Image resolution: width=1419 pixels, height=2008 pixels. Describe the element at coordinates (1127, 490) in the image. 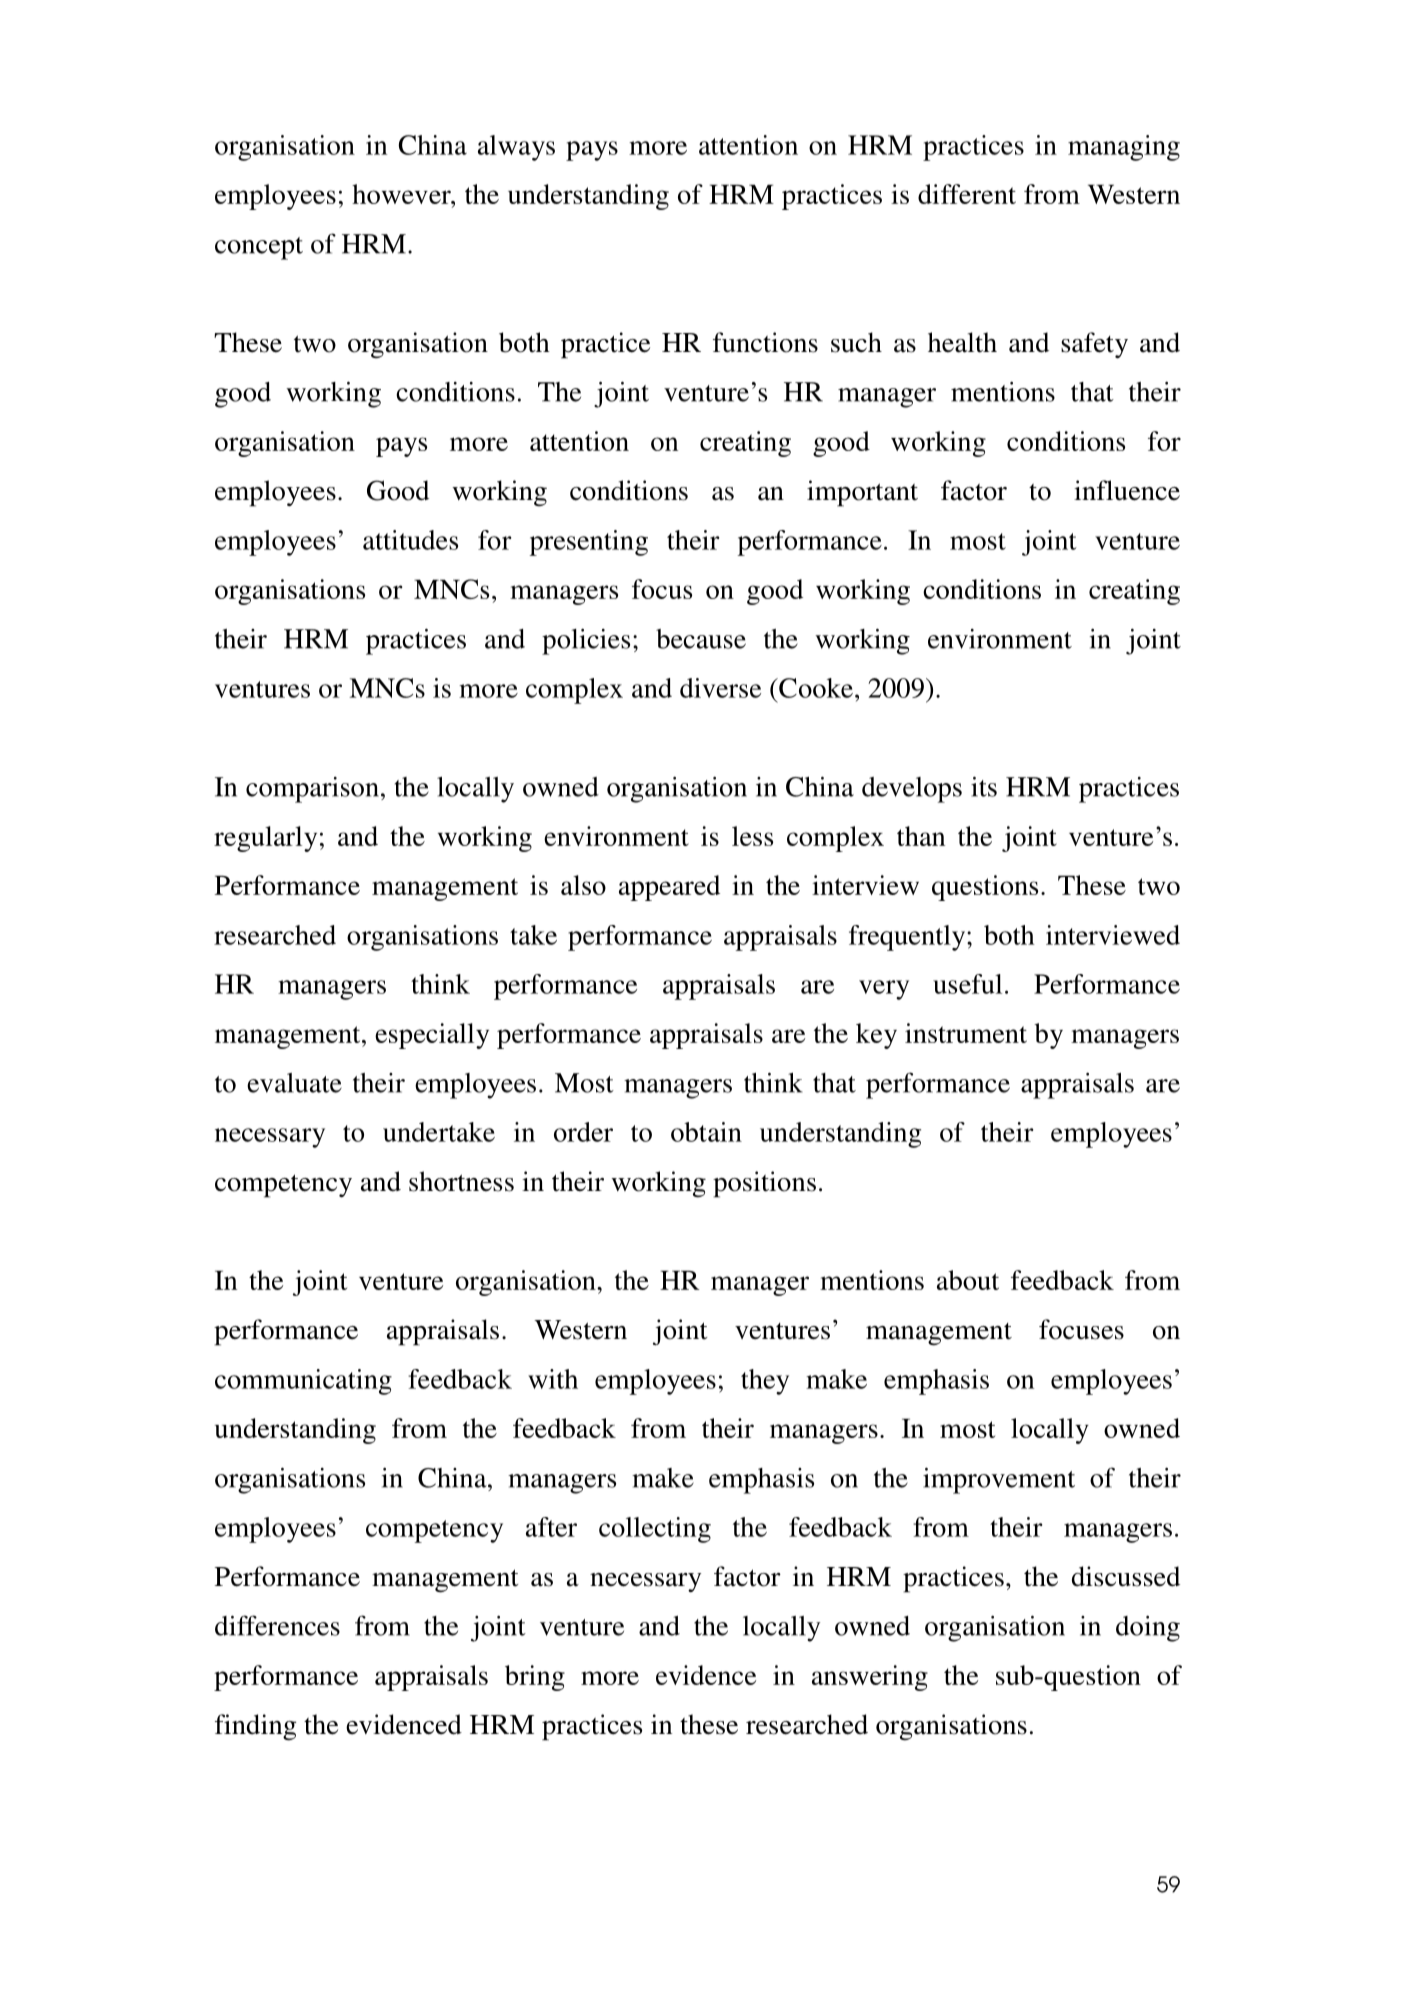

I see `influence` at that location.
